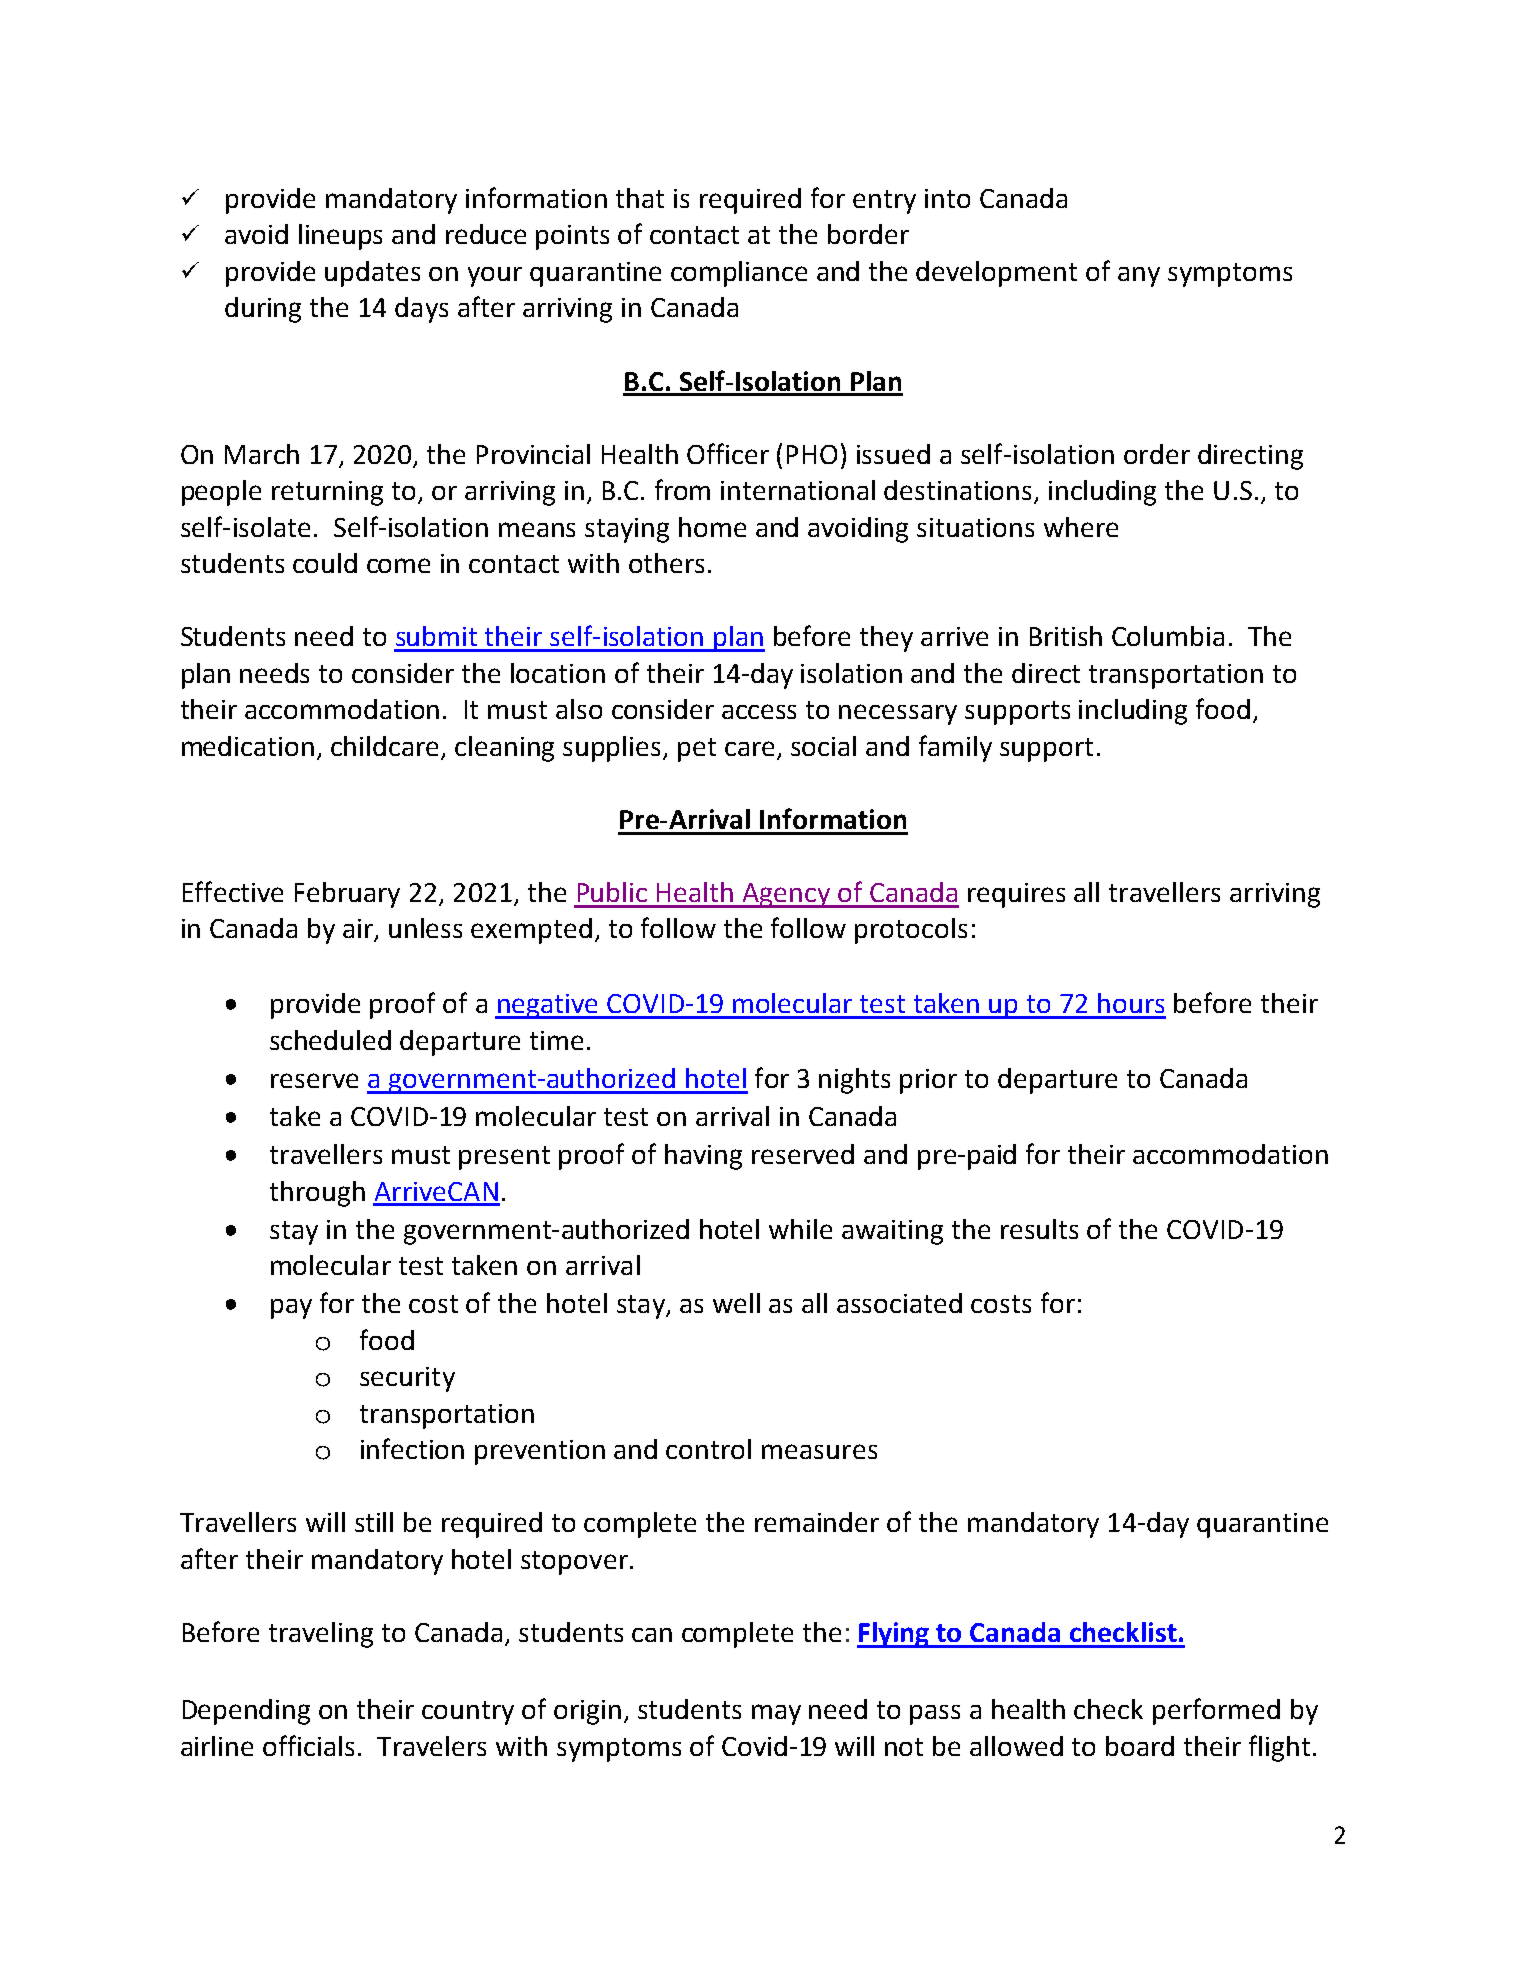 Image resolution: width=1526 pixels, height=1975 pixels. What do you see at coordinates (1140, 1746) in the screenshot?
I see `board` at bounding box center [1140, 1746].
